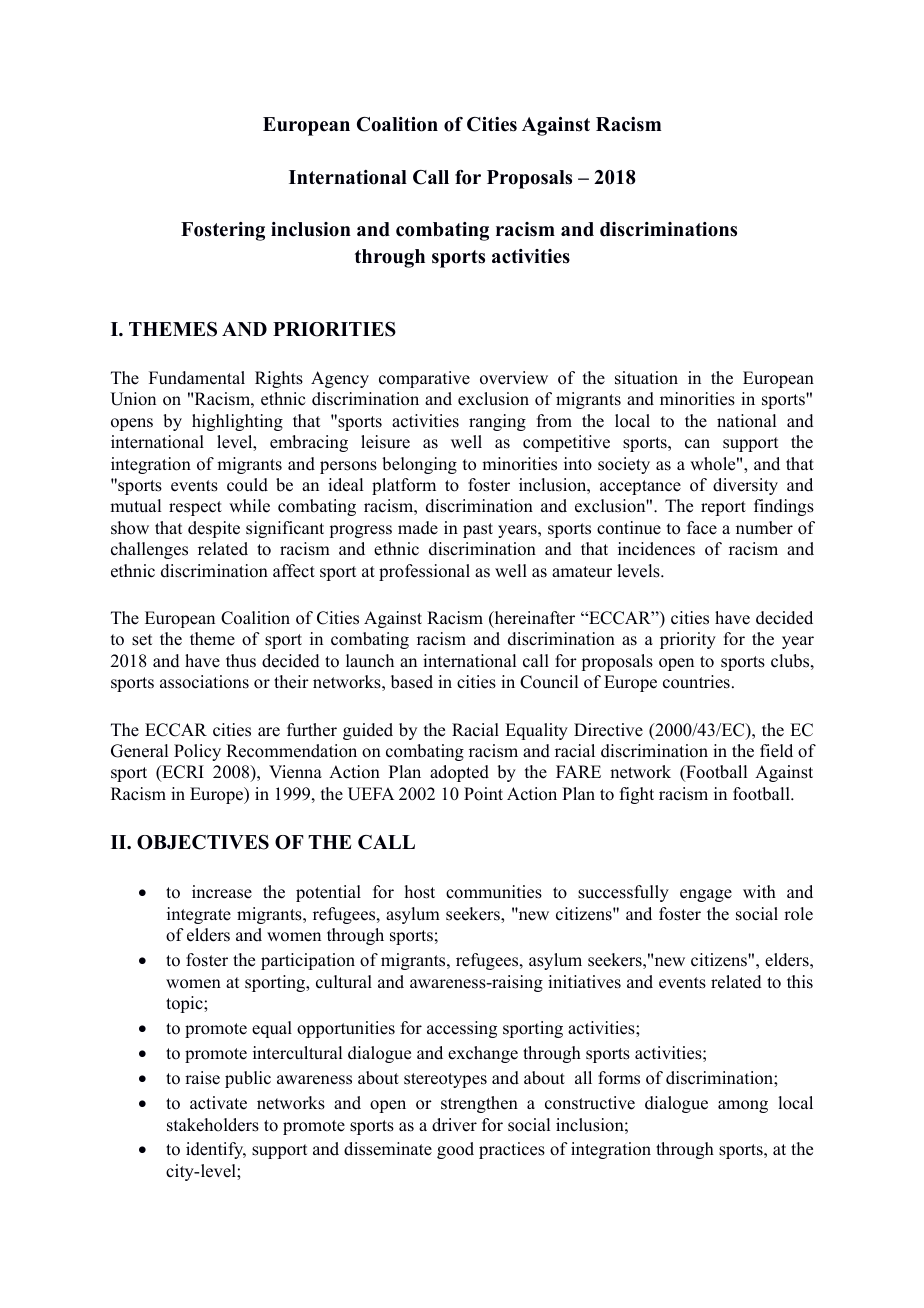 This screenshot has width=924, height=1308. What do you see at coordinates (222, 892) in the screenshot?
I see `increase` at bounding box center [222, 892].
